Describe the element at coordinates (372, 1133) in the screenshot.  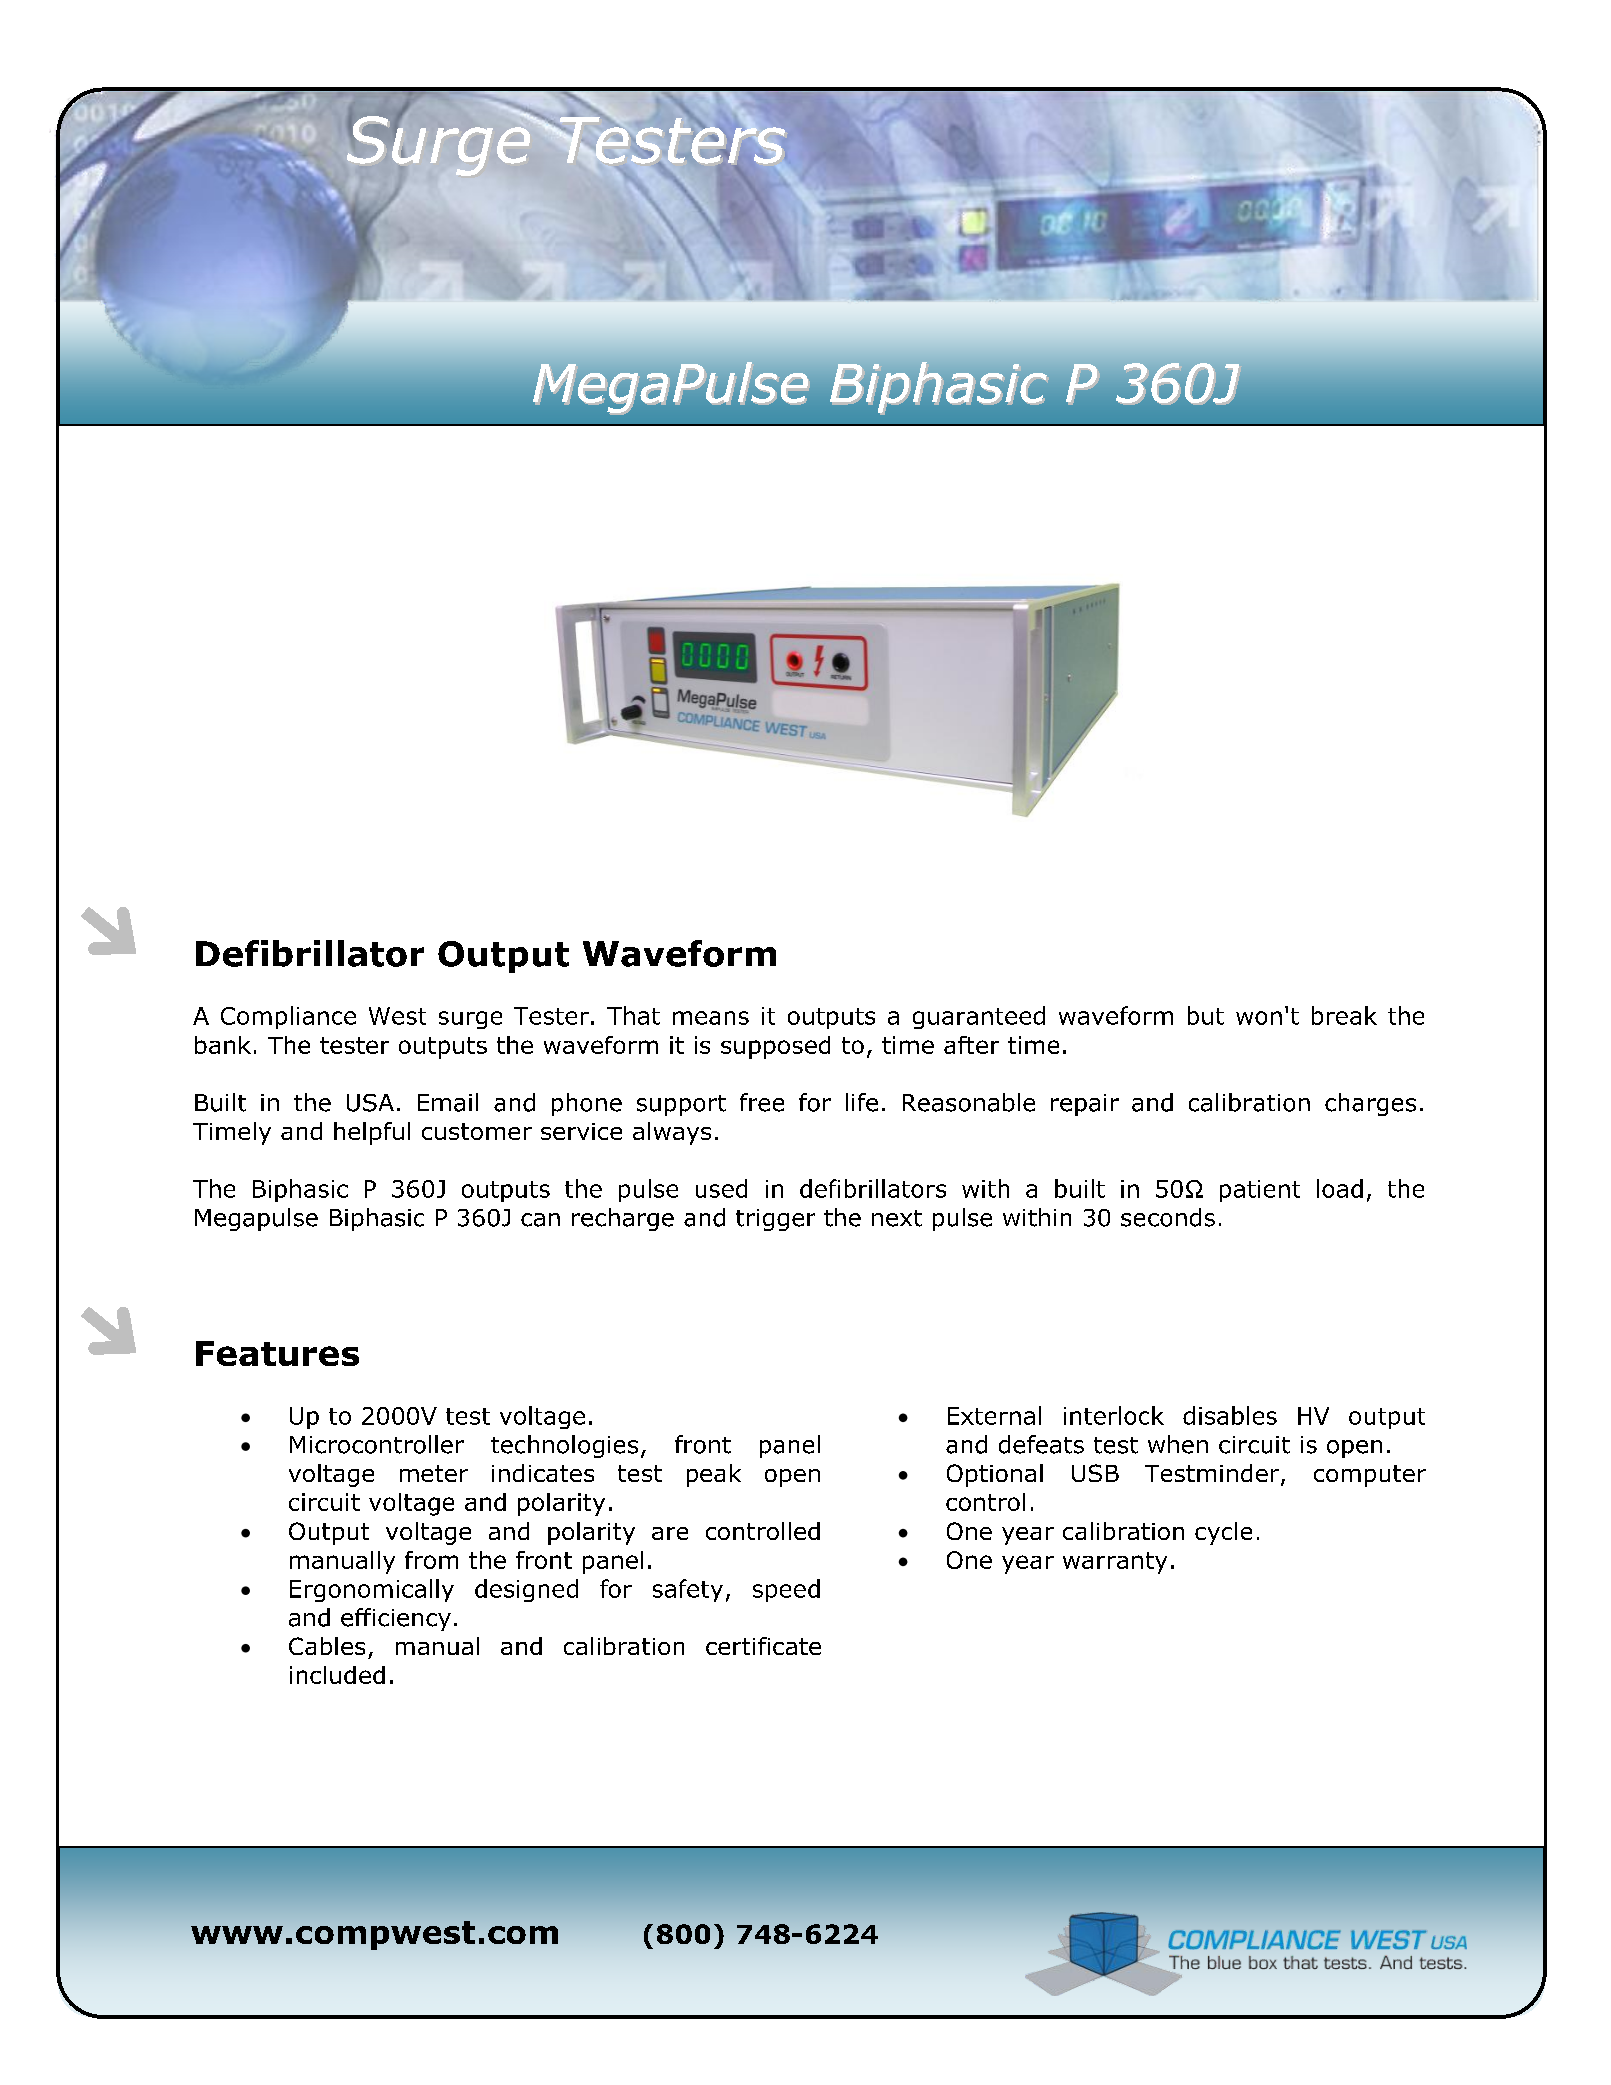
I see `helpful` at that location.
